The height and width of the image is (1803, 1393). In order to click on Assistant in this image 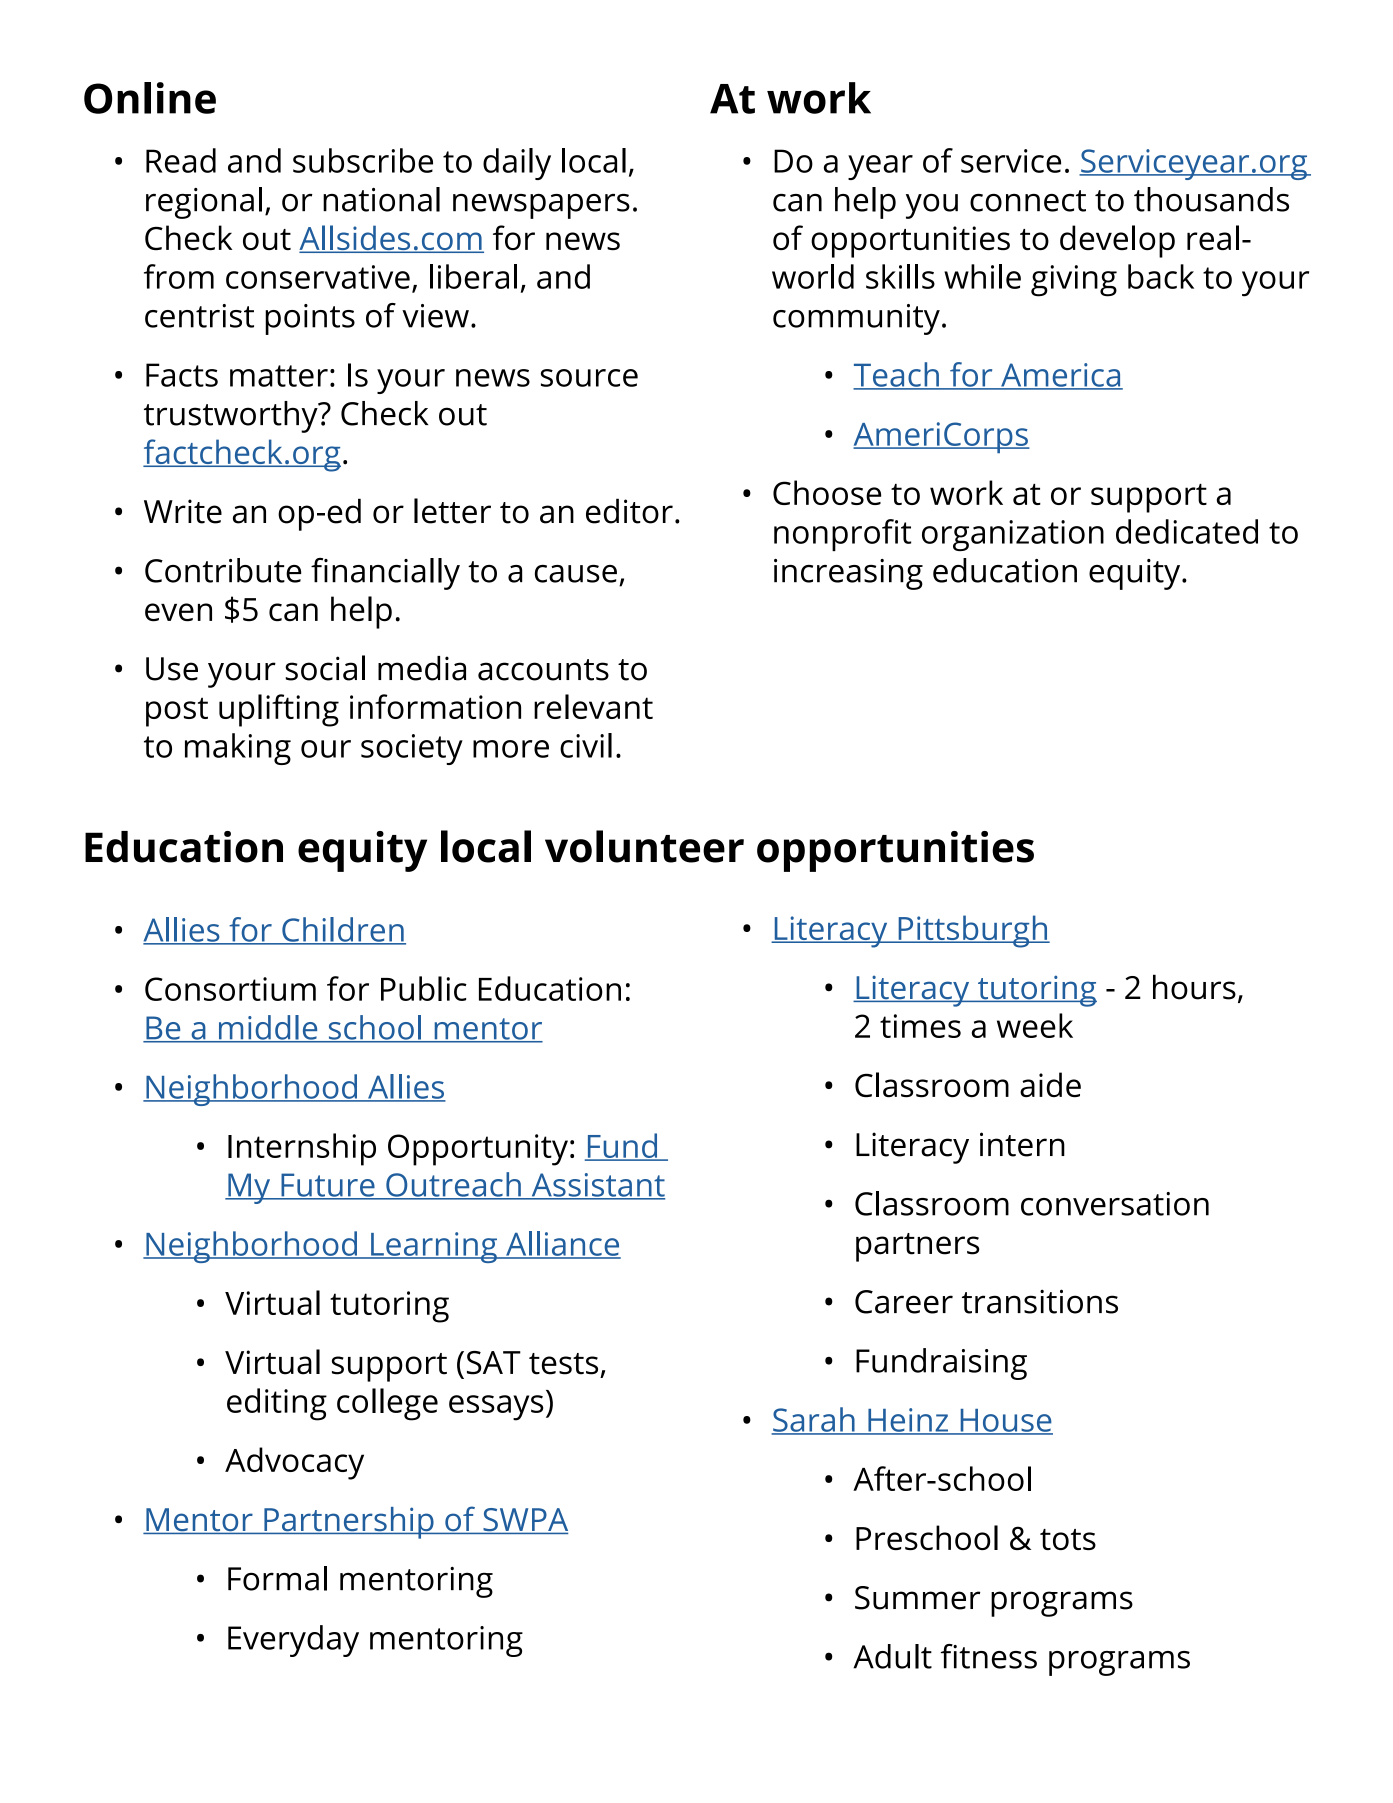, I will do `click(597, 1186)`.
